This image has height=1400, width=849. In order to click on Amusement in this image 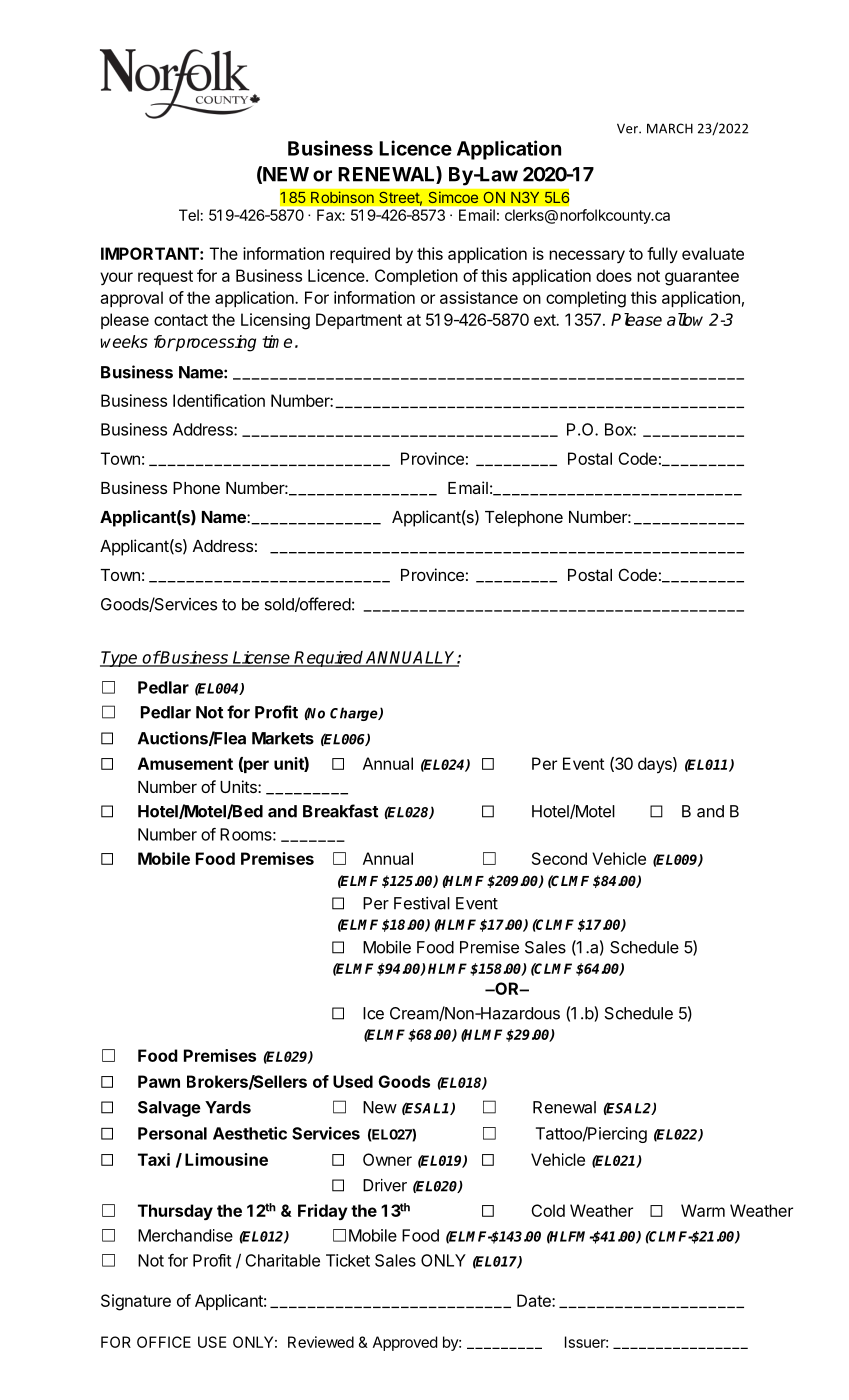, I will do `click(185, 763)`.
